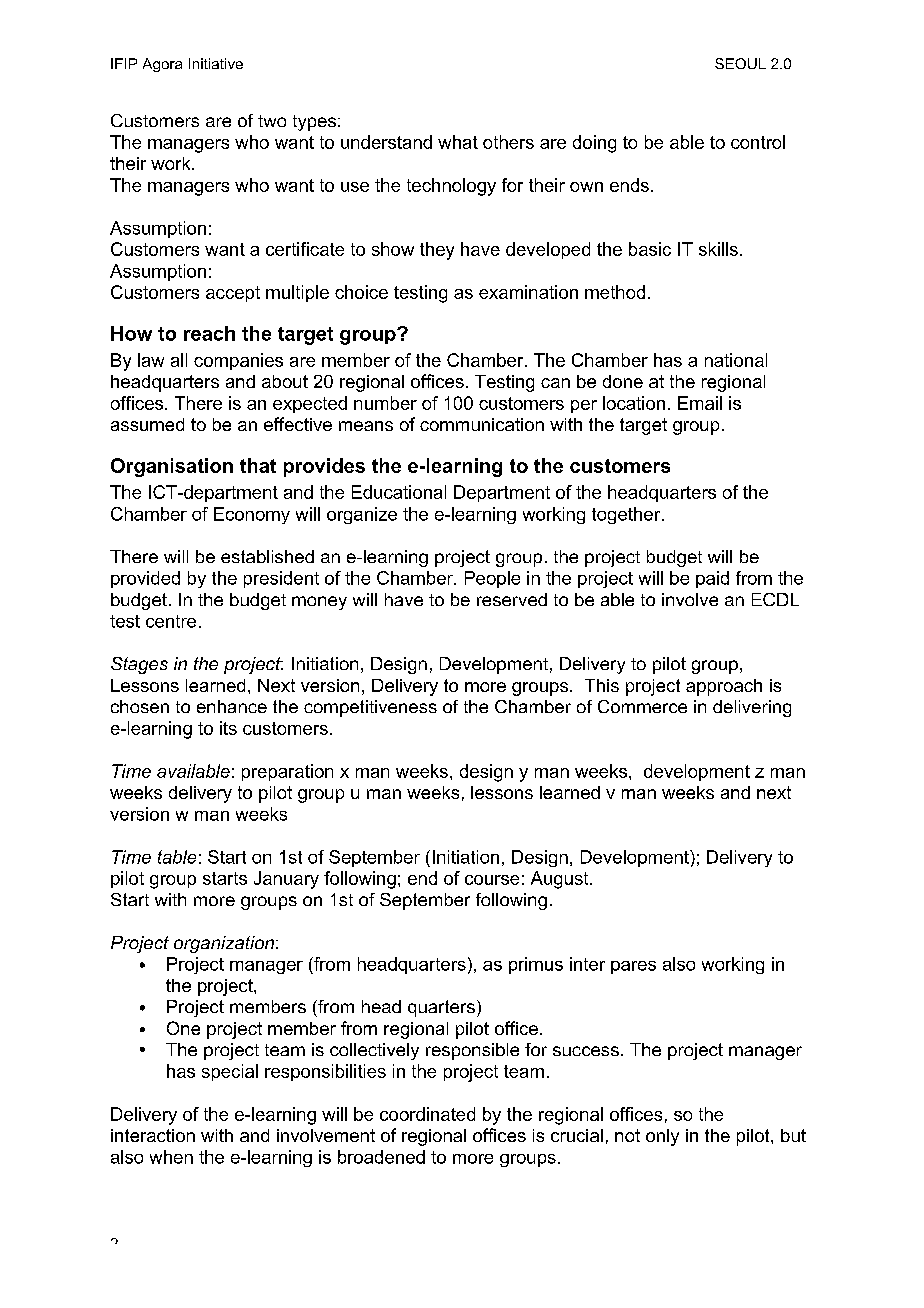 The width and height of the screenshot is (924, 1308). I want to click on Initiative, so click(216, 63).
